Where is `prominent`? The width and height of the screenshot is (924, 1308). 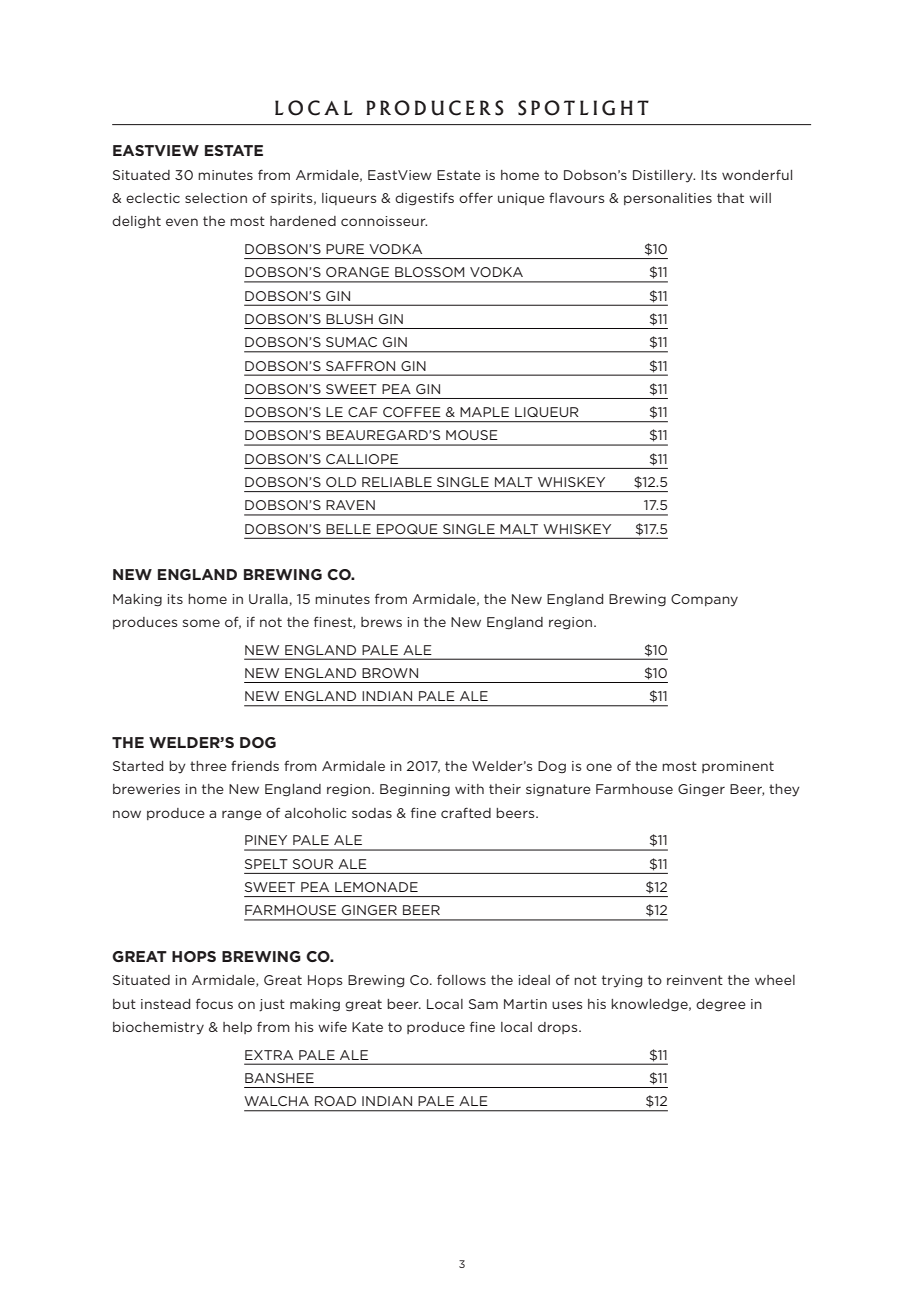 prominent is located at coordinates (738, 767).
